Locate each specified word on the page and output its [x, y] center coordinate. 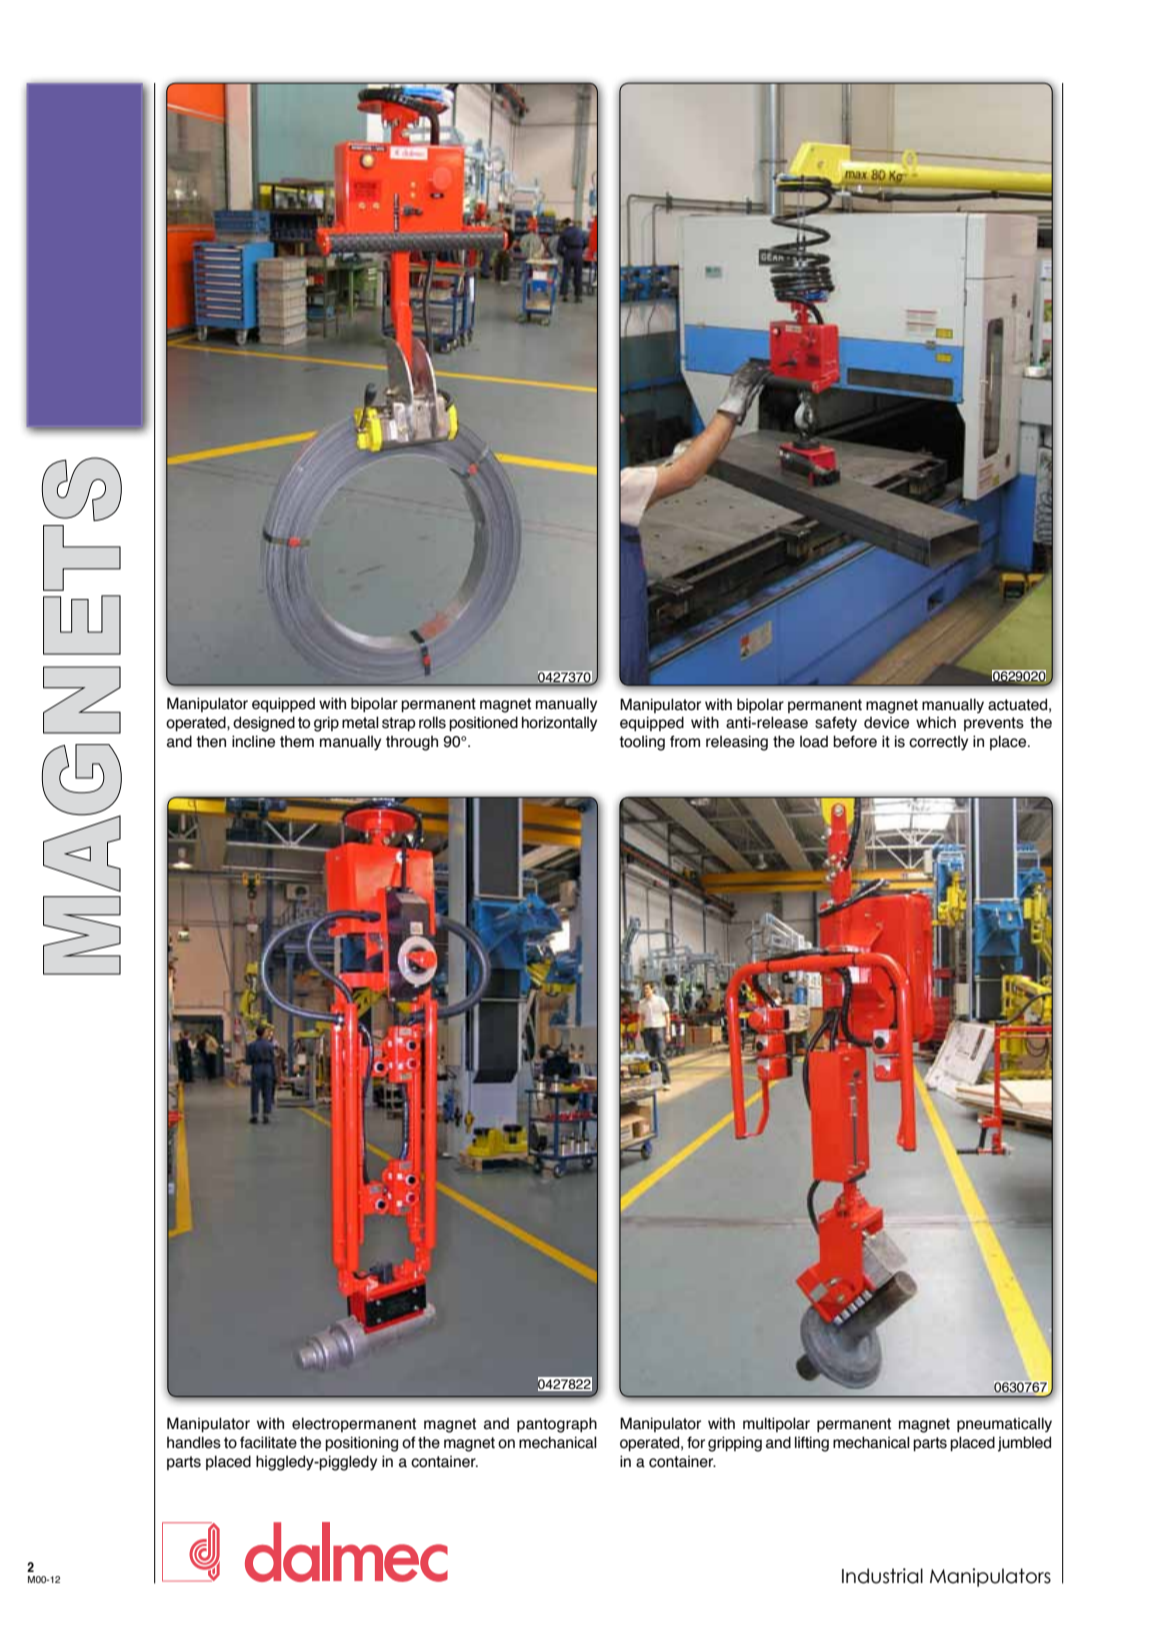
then [211, 741]
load [814, 741]
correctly [938, 742]
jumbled [1024, 1444]
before [855, 741]
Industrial [882, 1576]
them [297, 742]
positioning [361, 1444]
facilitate [268, 1442]
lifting [812, 1444]
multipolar [776, 1424]
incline [253, 741]
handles [194, 1442]
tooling [642, 743]
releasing [737, 743]
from [685, 741]
